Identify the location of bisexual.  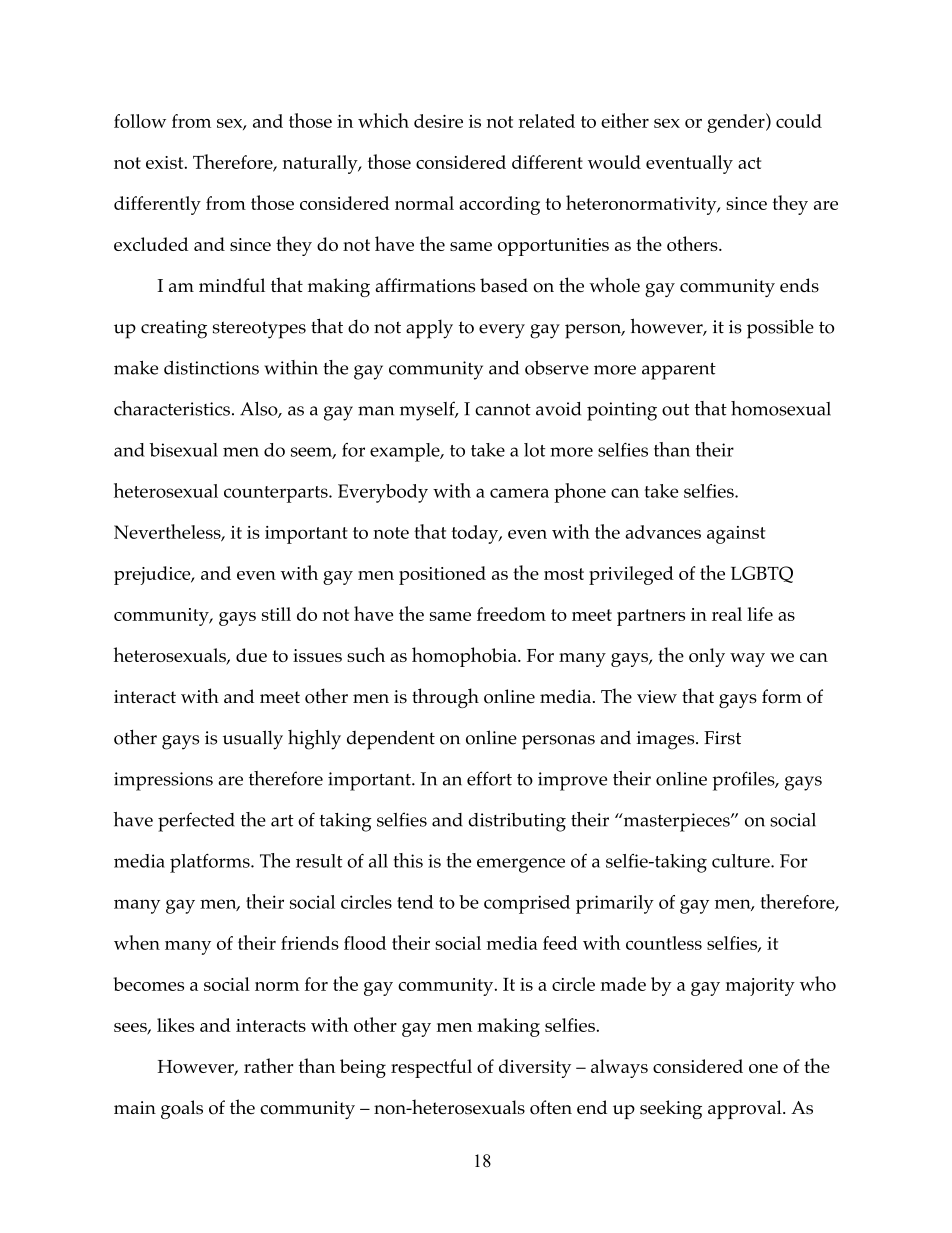
(184, 450).
